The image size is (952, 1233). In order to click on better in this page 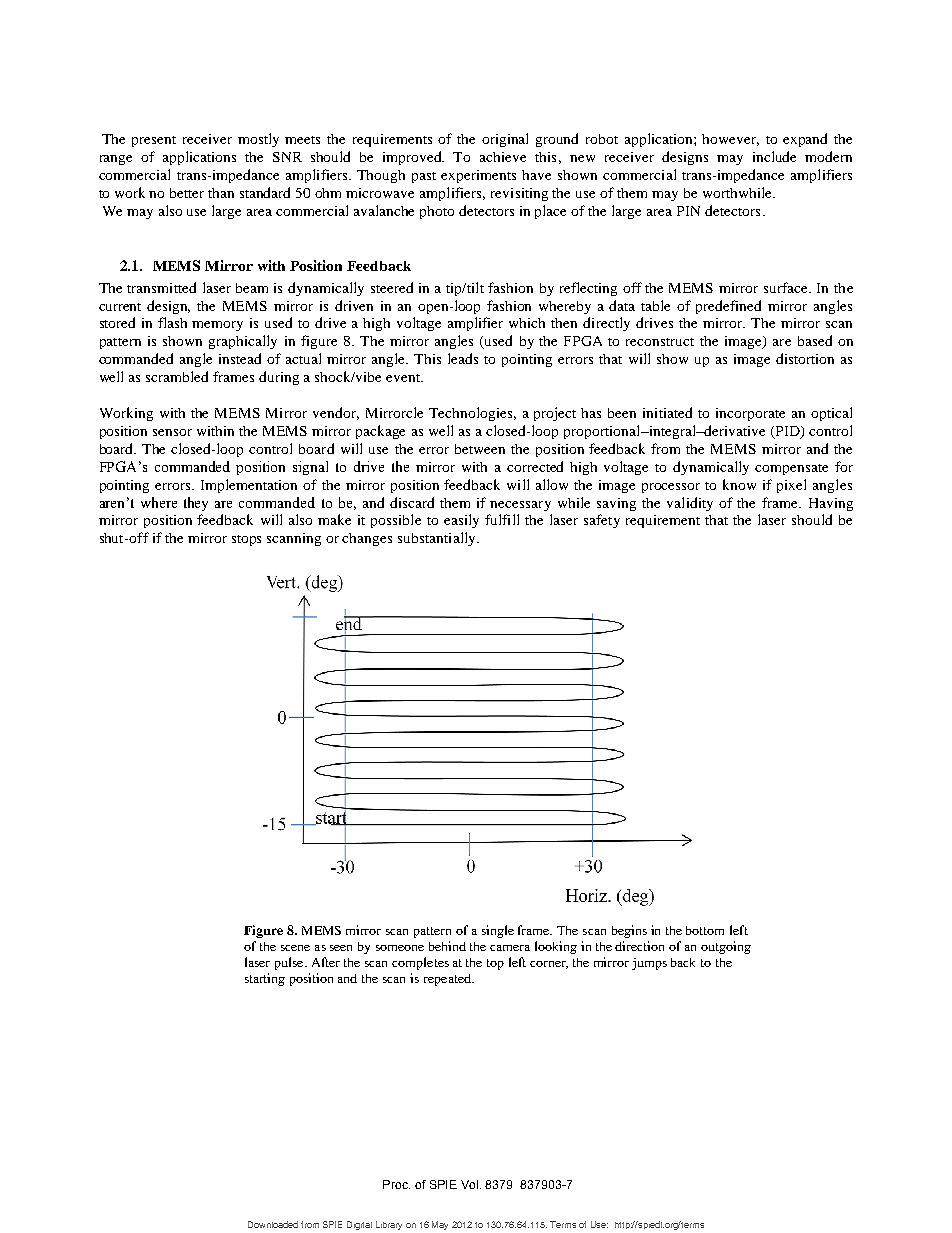, I will do `click(187, 193)`.
